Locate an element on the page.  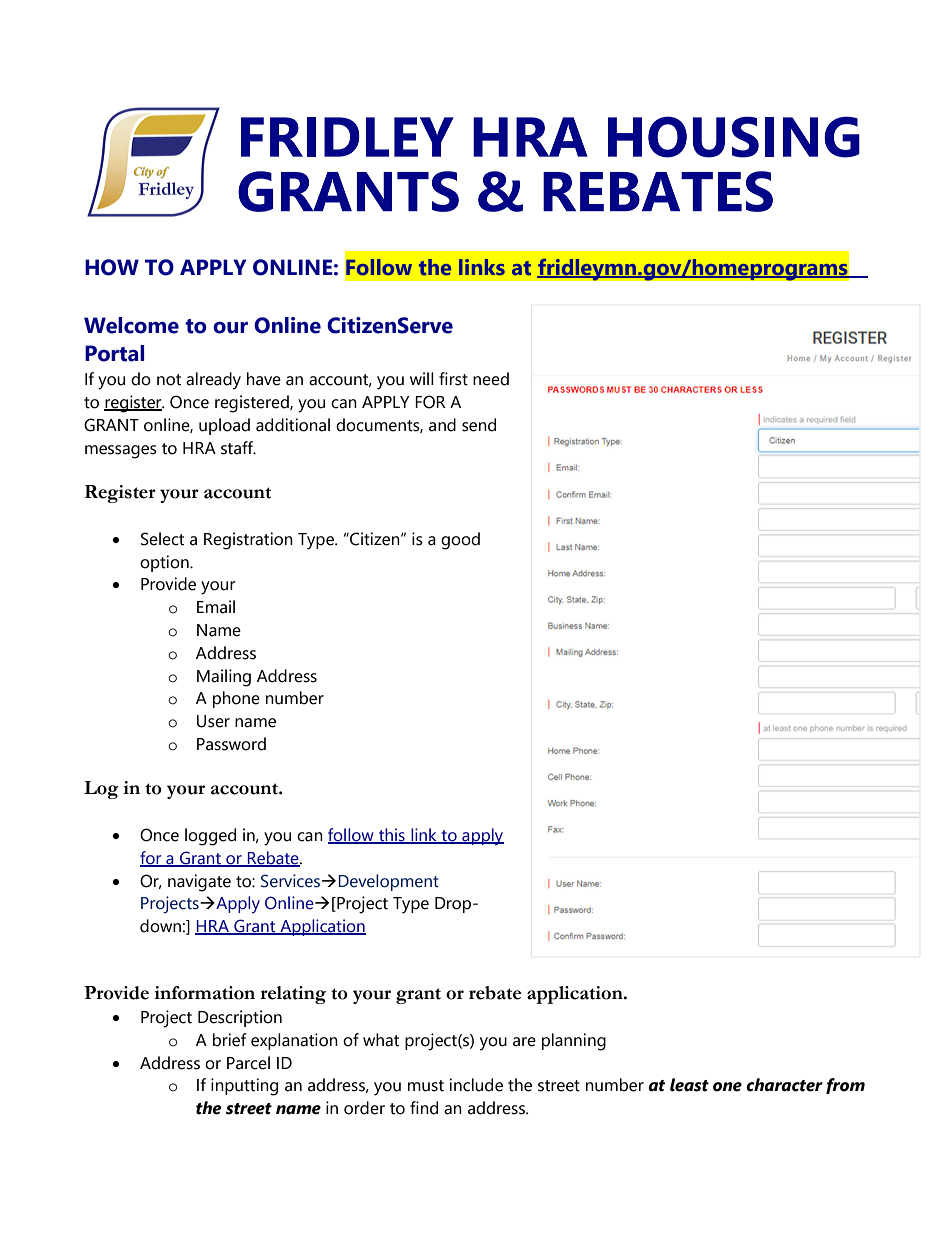
HOUSING is located at coordinates (734, 137).
